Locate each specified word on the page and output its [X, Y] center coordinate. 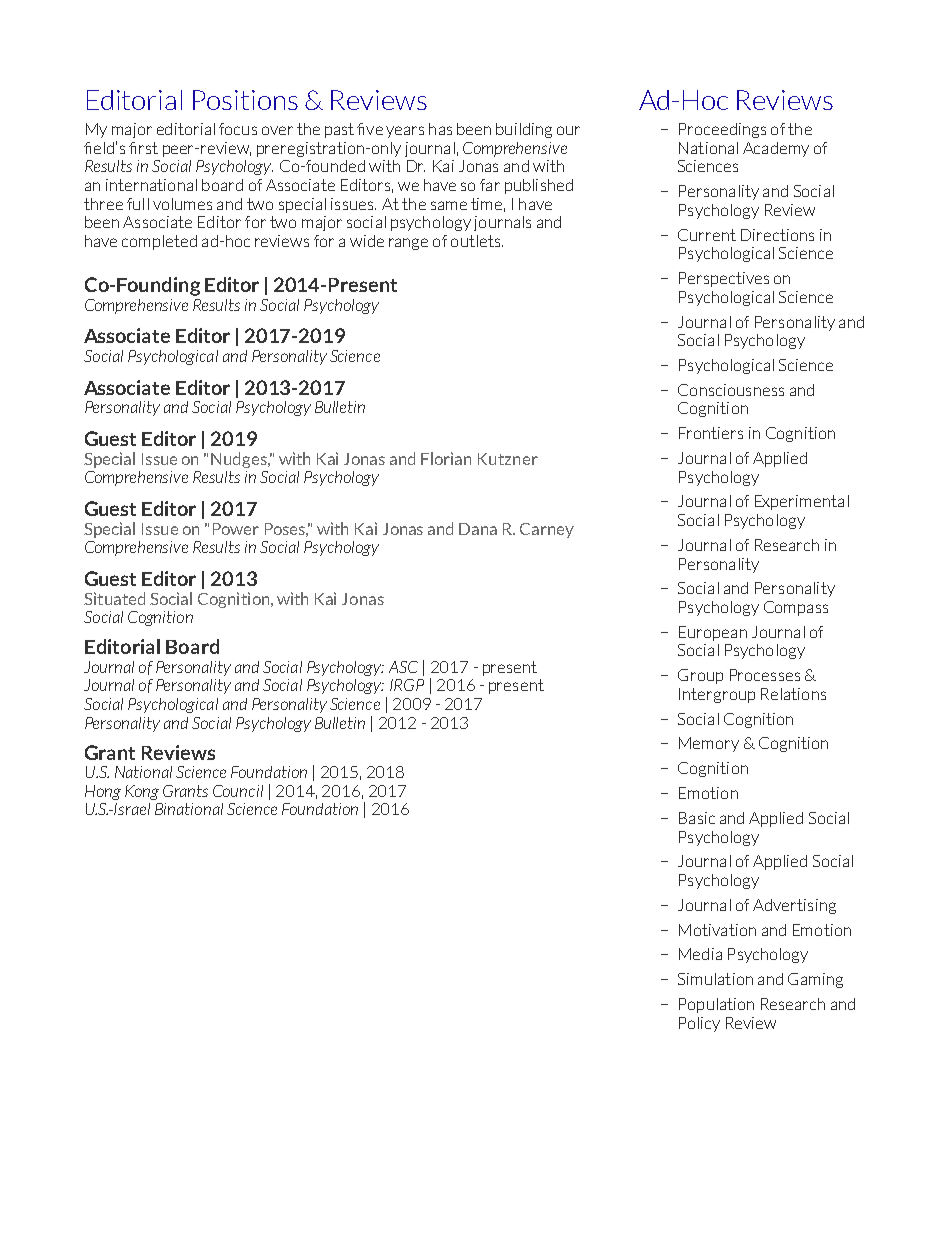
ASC [403, 667]
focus [238, 129]
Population [716, 1005]
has [440, 129]
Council [238, 791]
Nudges [240, 460]
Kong [142, 792]
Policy [699, 1024]
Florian [446, 458]
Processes [765, 675]
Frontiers [711, 433]
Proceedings [722, 130]
